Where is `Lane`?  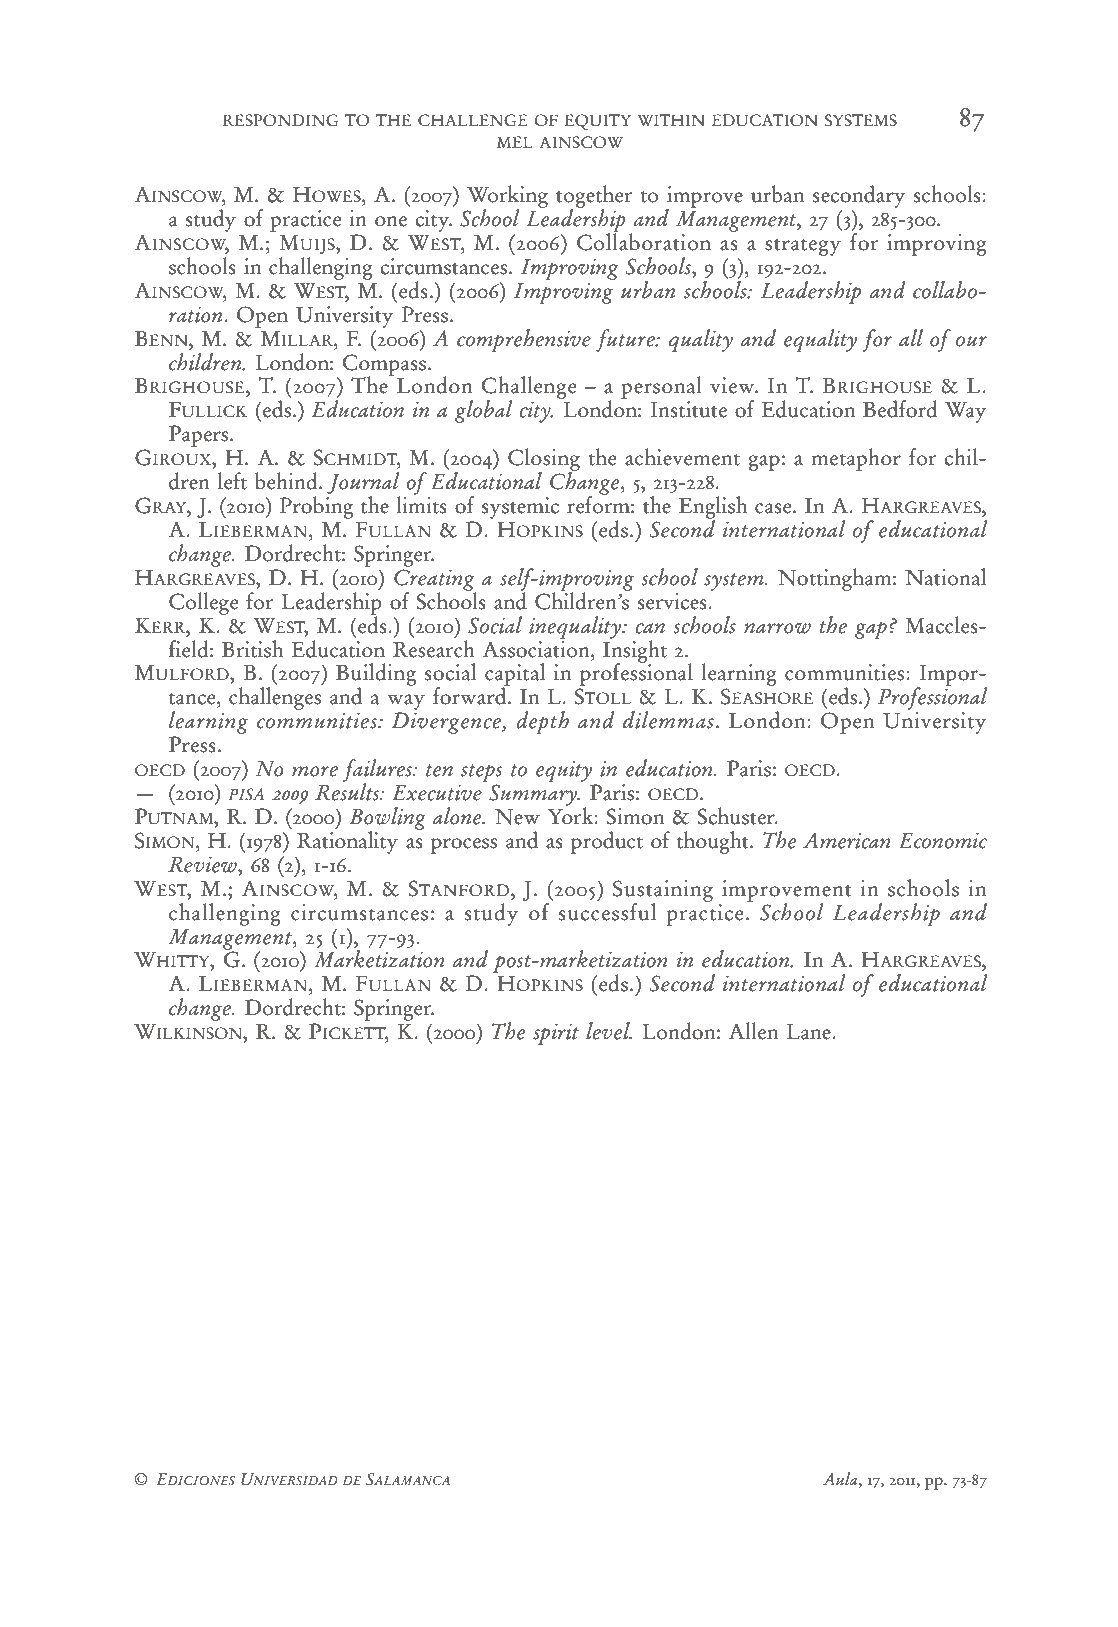
Lane is located at coordinates (810, 1032).
